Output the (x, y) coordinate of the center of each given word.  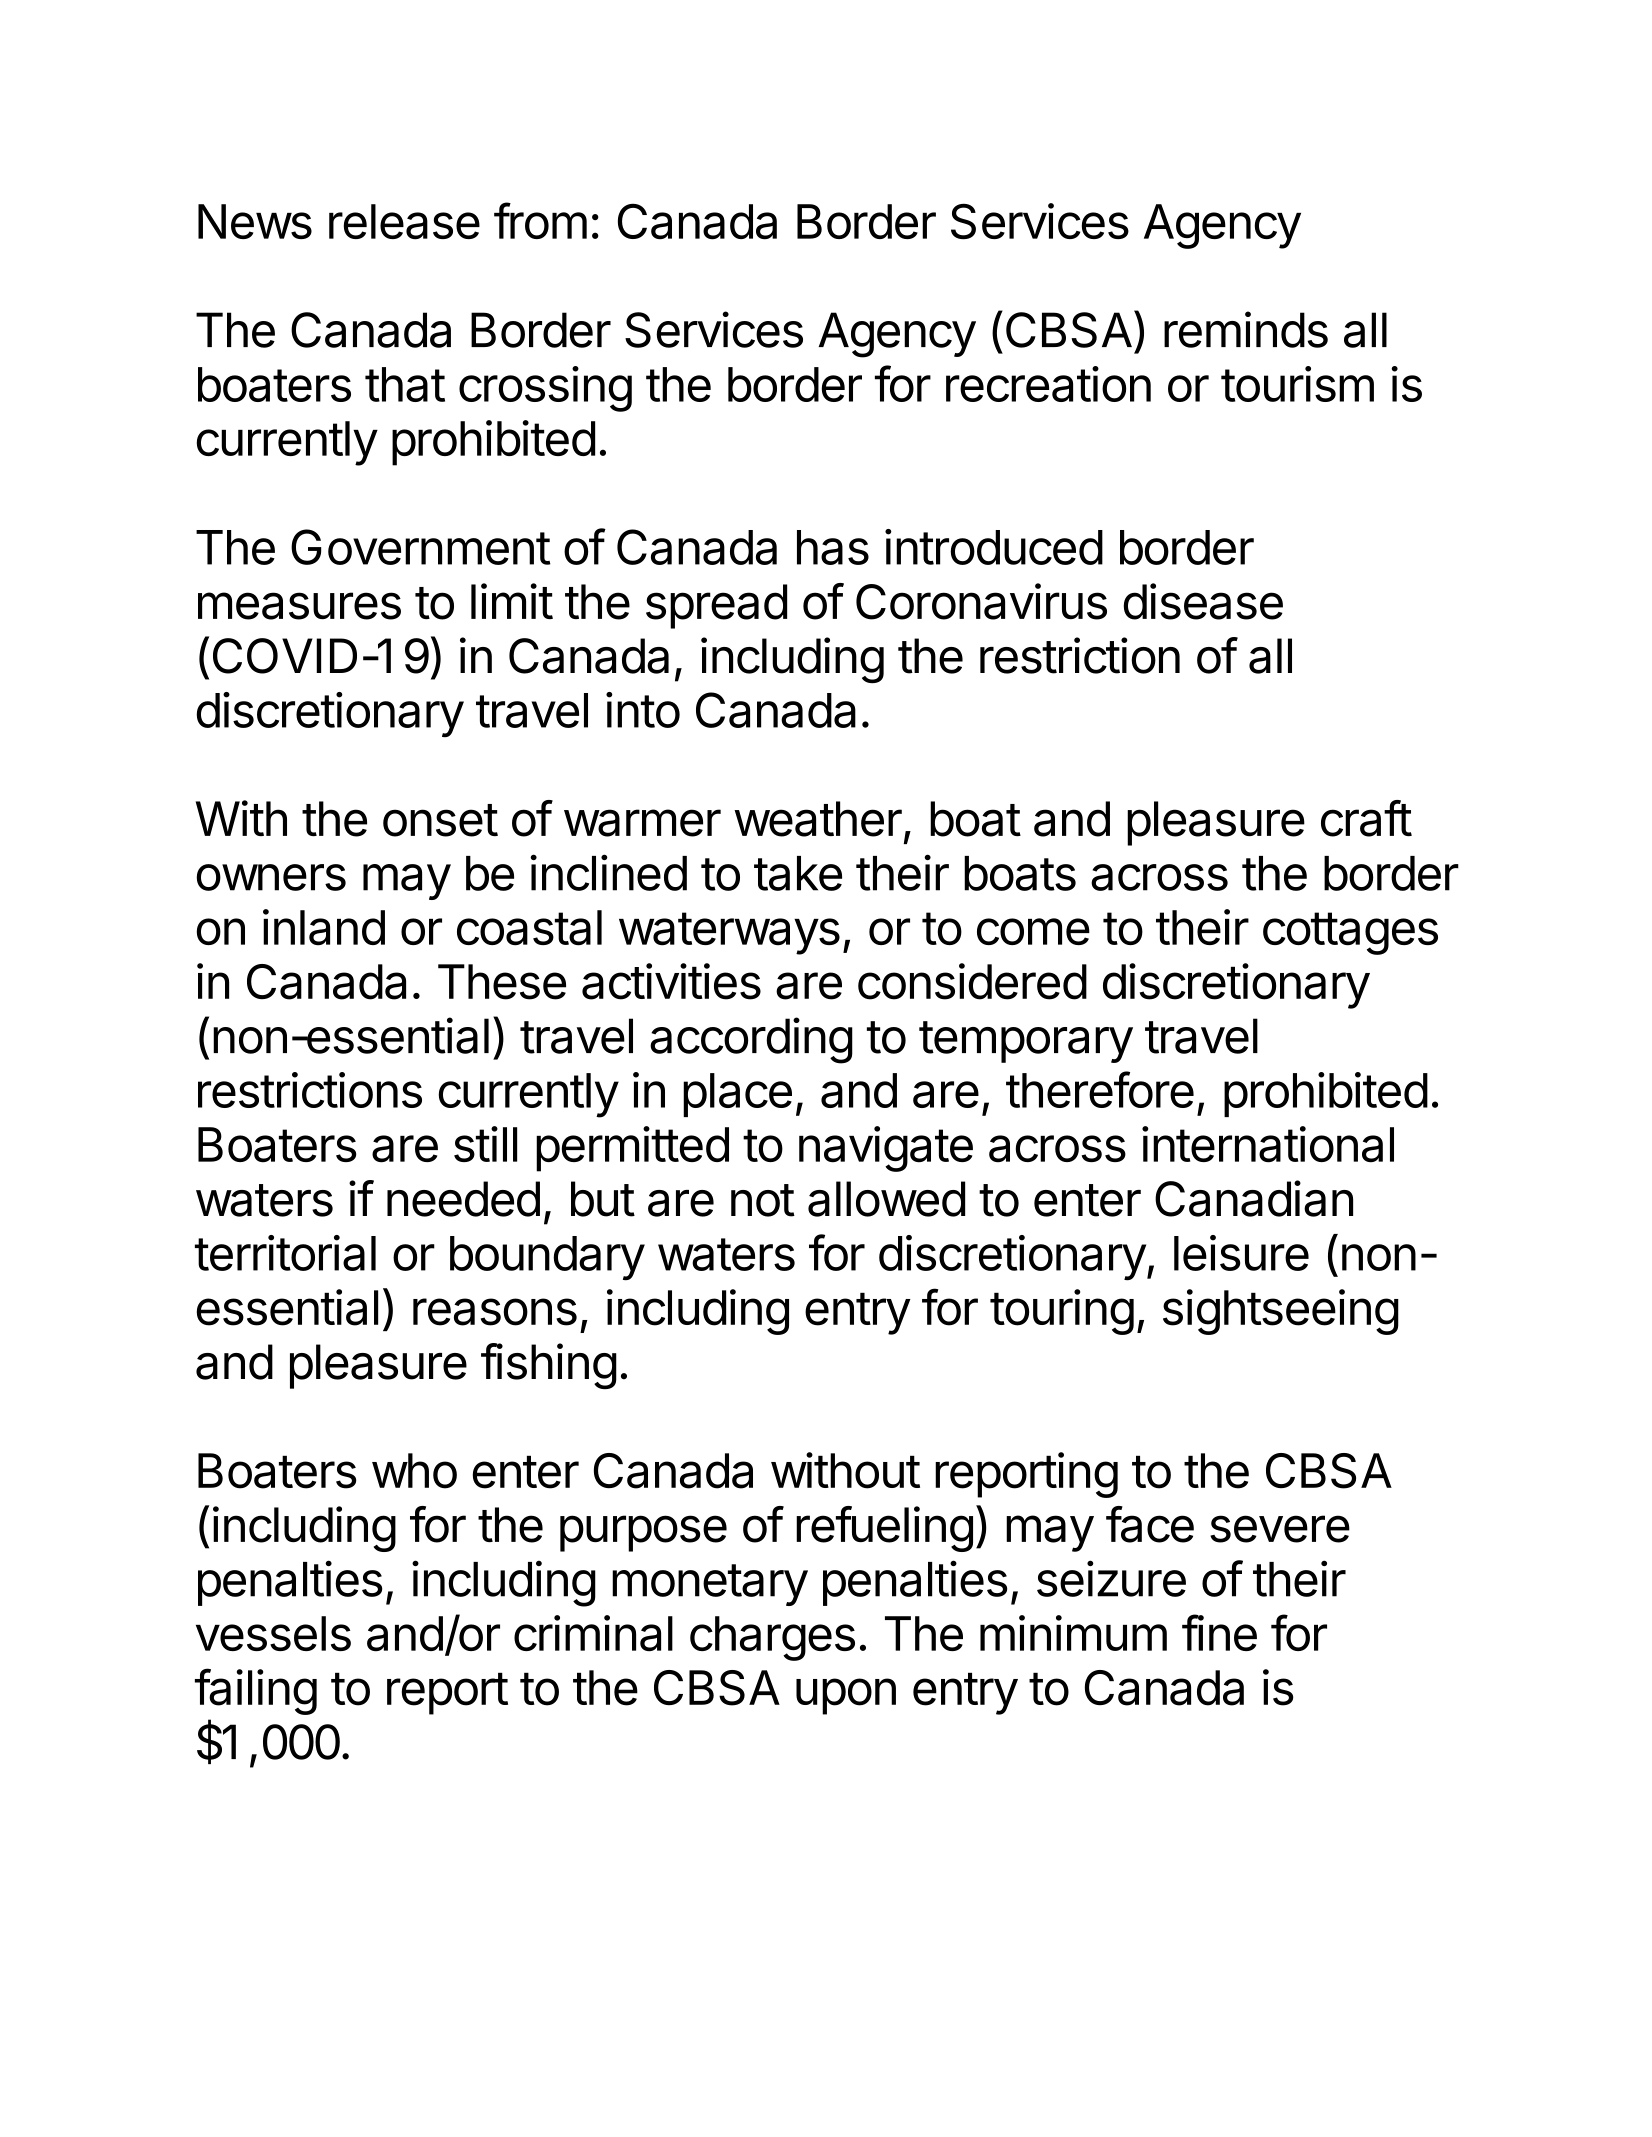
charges (772, 1638)
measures (299, 606)
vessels (273, 1633)
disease (1203, 601)
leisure (1241, 1253)
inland (324, 927)
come (1033, 931)
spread (716, 606)
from (540, 220)
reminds (1246, 329)
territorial (285, 1253)
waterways (729, 933)
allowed (886, 1199)
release (404, 222)
